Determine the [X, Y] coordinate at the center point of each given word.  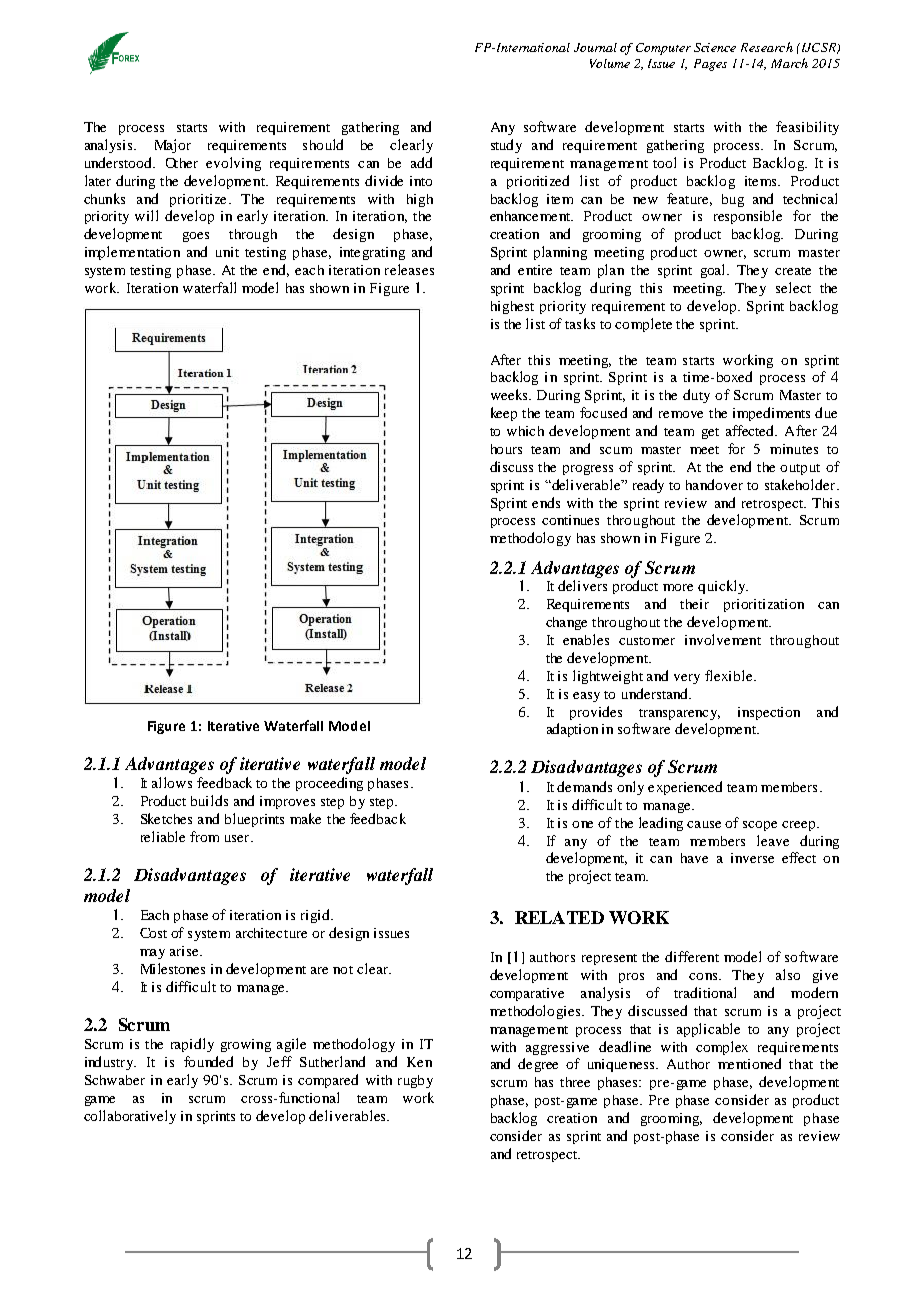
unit [227, 252]
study [506, 146]
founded [208, 1061]
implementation [132, 253]
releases [409, 269]
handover [714, 484]
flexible [730, 675]
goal [715, 271]
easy [586, 697]
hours [506, 449]
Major [173, 146]
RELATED [559, 917]
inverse [752, 858]
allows [172, 782]
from [204, 836]
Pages [710, 65]
